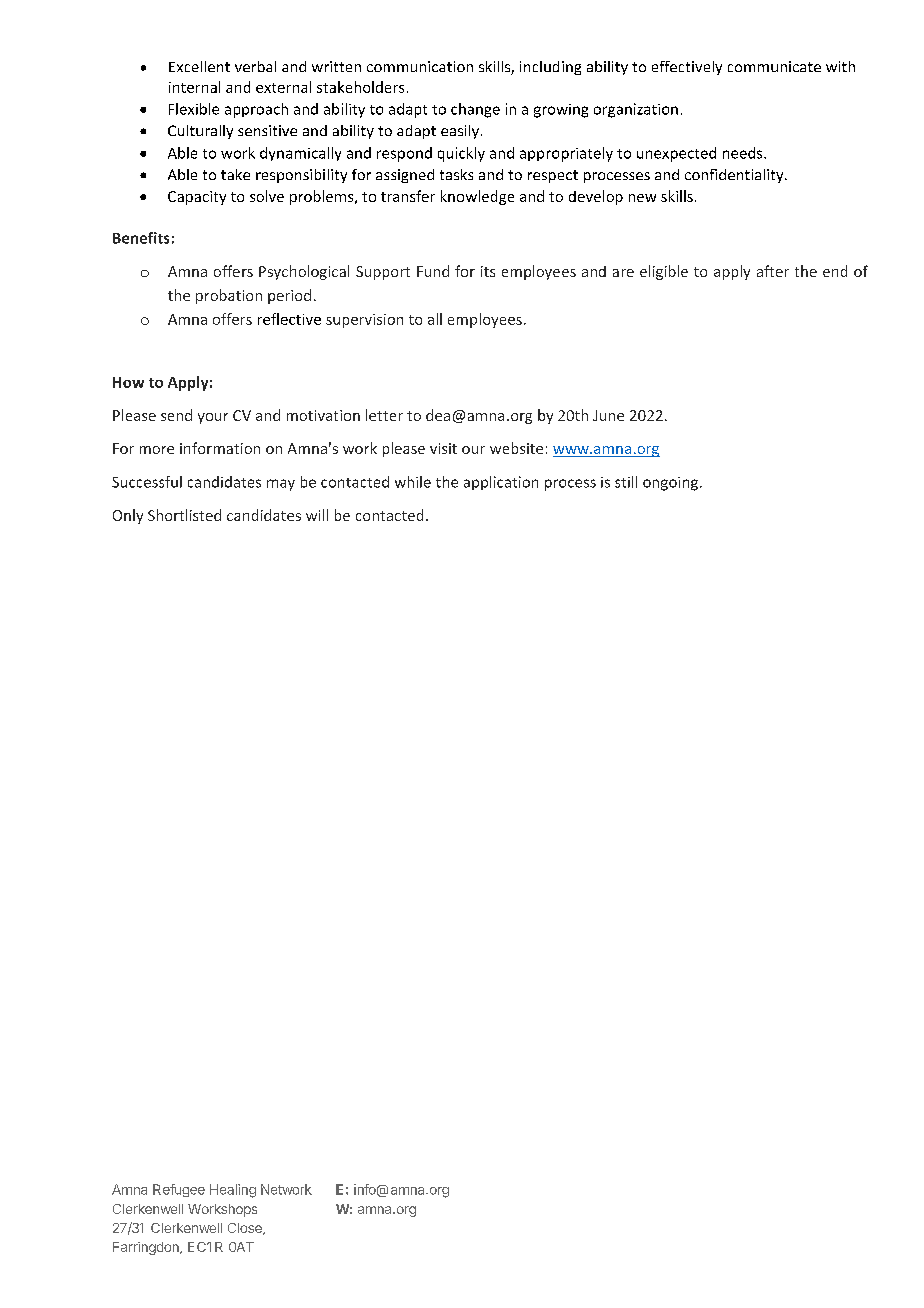 Image resolution: width=924 pixels, height=1308 pixels. Describe the element at coordinates (672, 484) in the page. I see `ongoing` at that location.
